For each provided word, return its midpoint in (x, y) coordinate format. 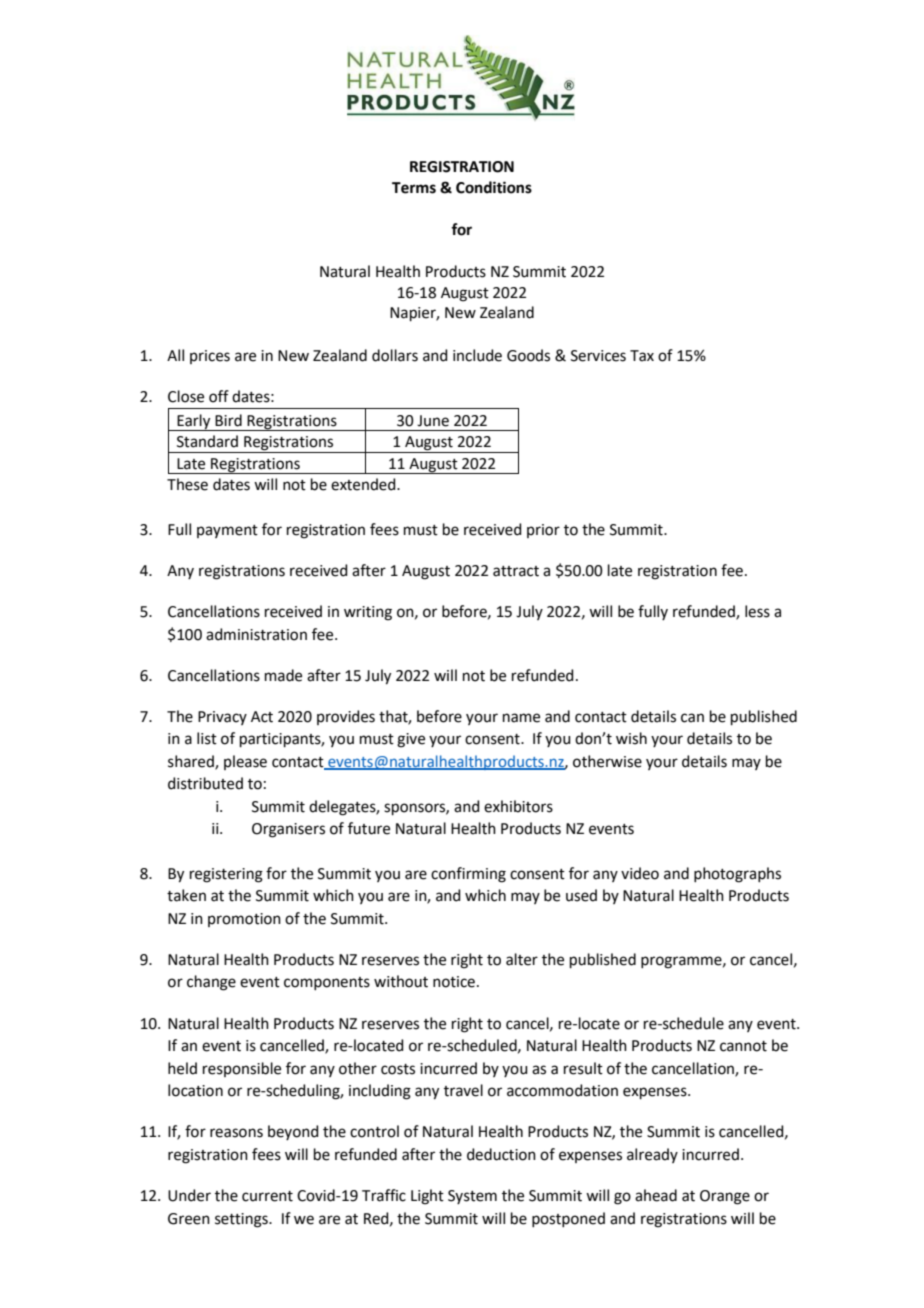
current (267, 1196)
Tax (642, 356)
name (521, 718)
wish (631, 738)
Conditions (494, 187)
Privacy (222, 718)
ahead (656, 1195)
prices (210, 357)
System (472, 1197)
